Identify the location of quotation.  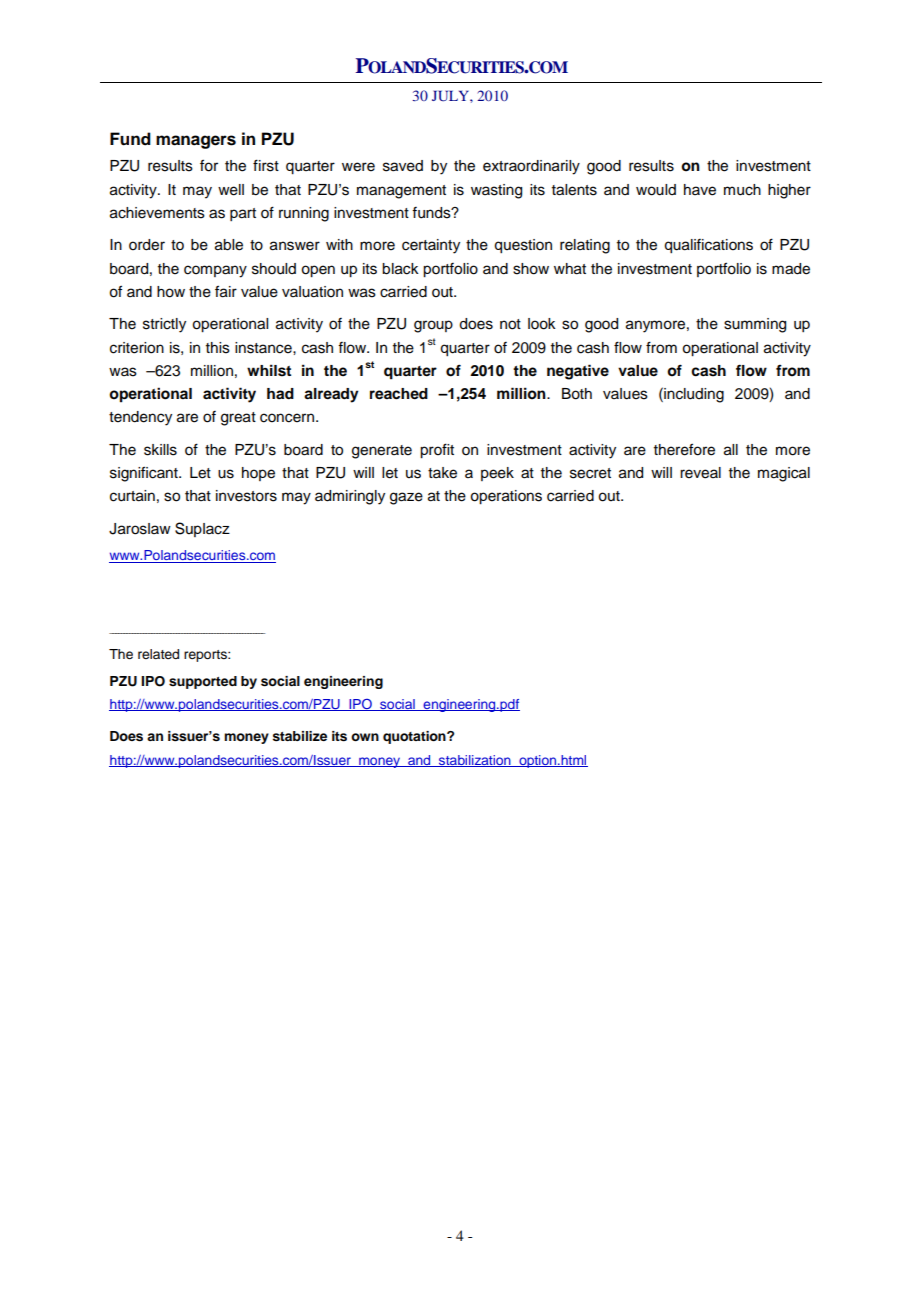
(415, 737).
